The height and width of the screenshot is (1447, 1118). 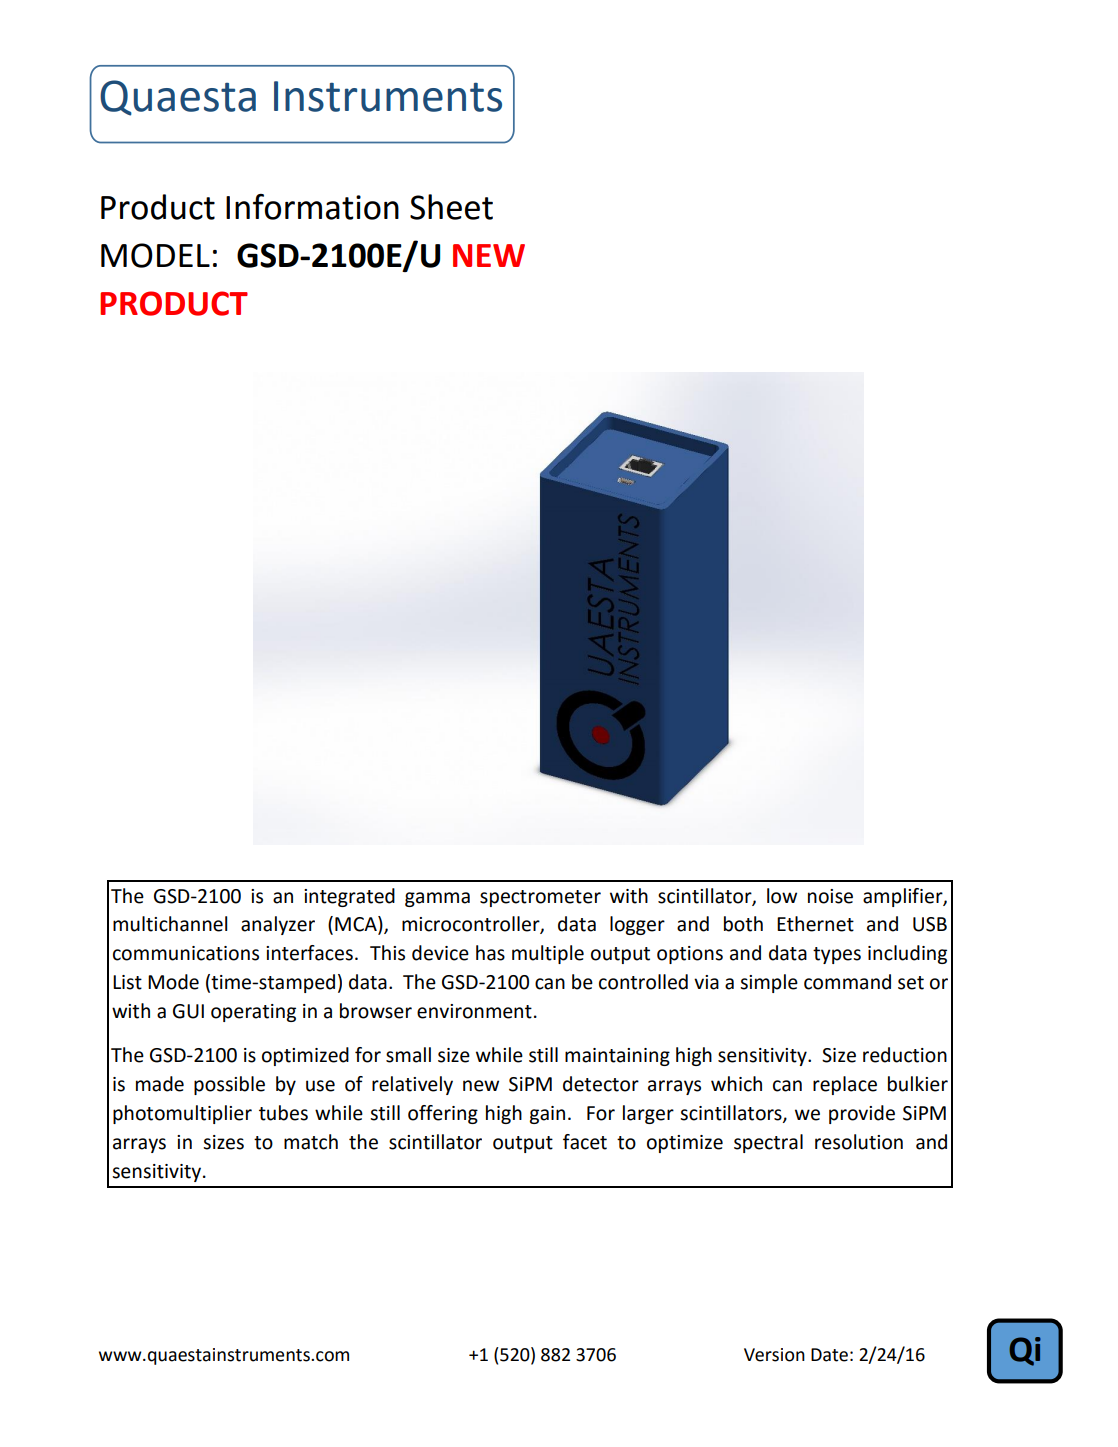 I want to click on spectrometer, so click(x=540, y=898).
